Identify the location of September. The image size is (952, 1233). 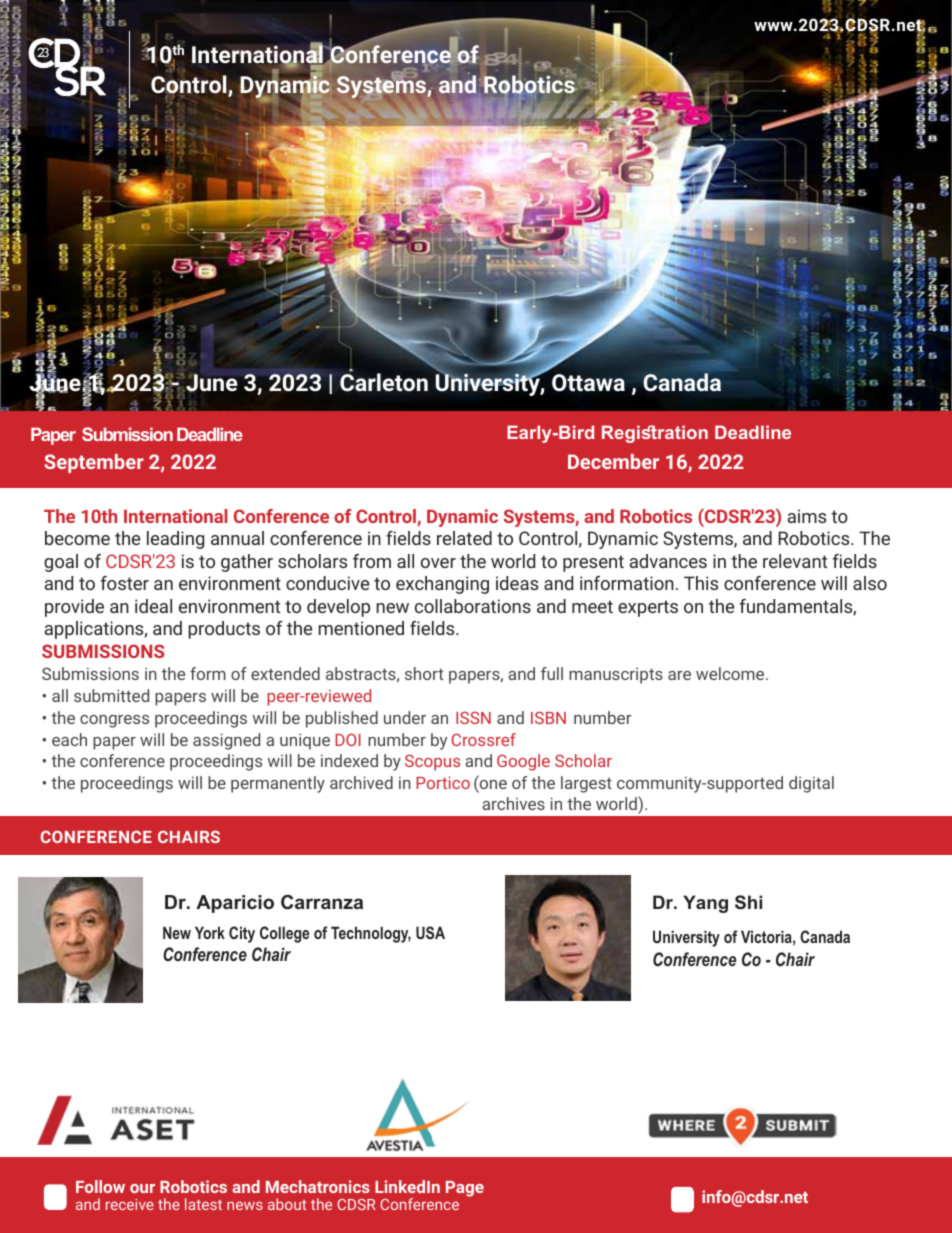
(94, 463).
